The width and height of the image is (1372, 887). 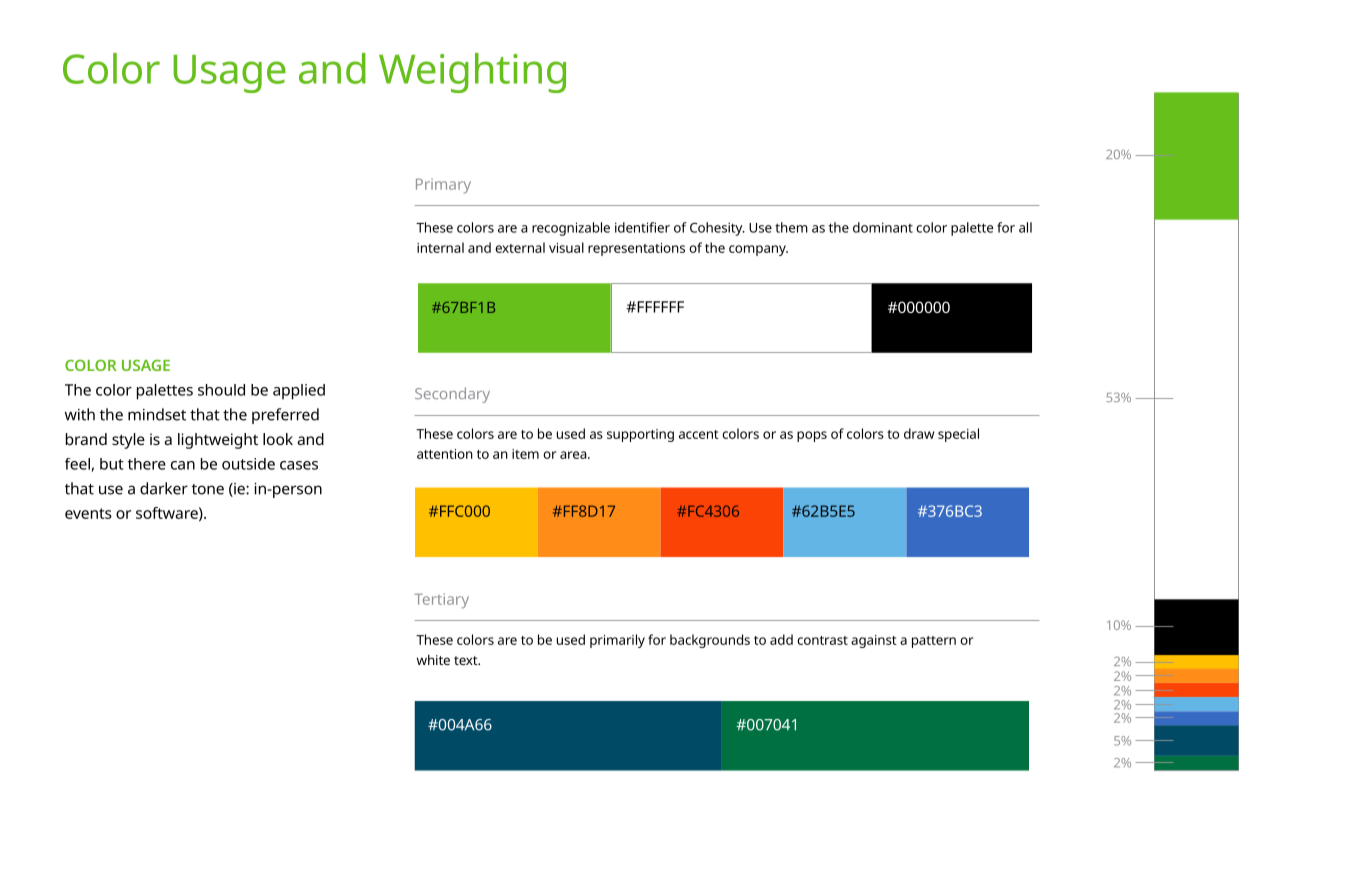 I want to click on dominant, so click(x=883, y=227).
